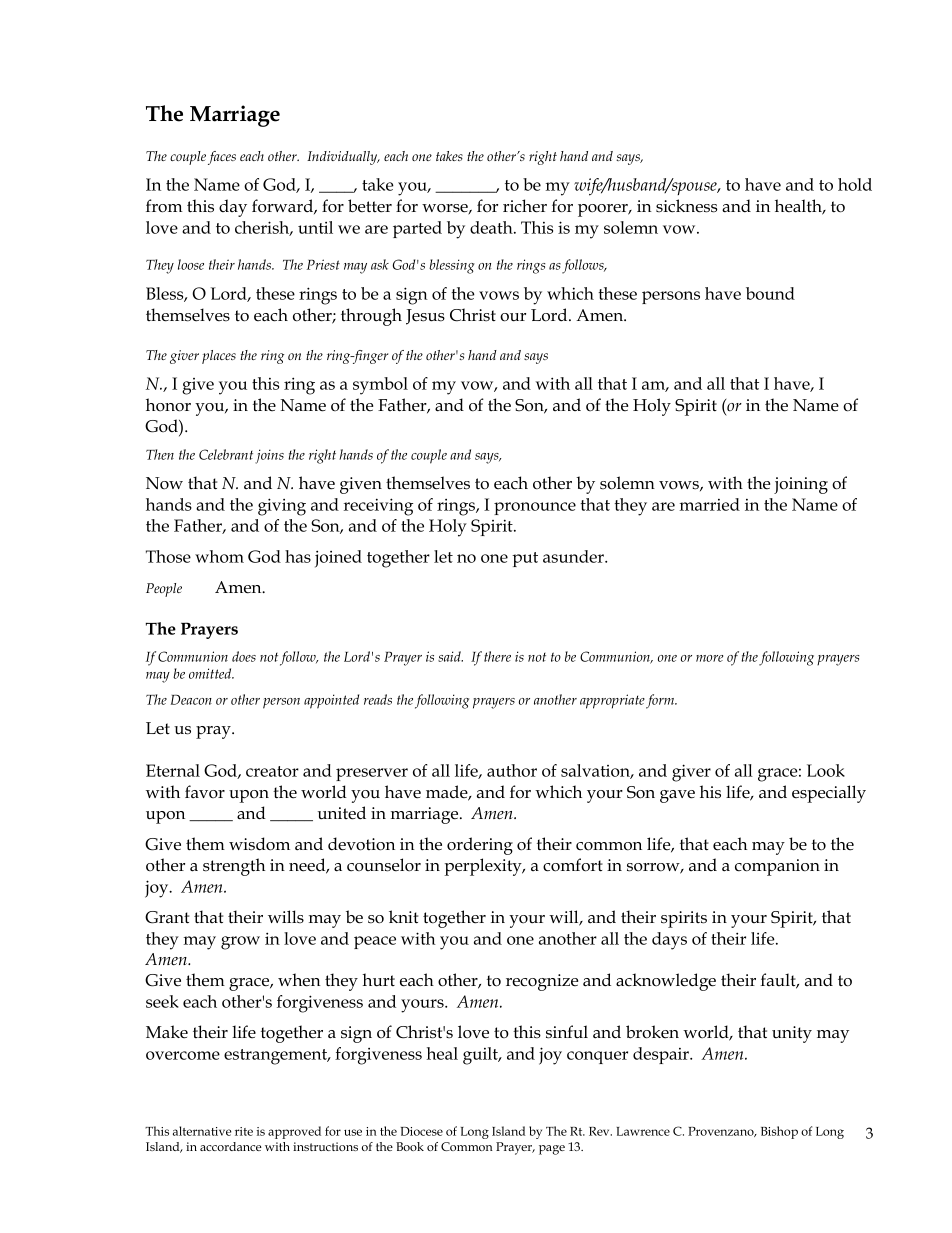 This image has height=1233, width=952. Describe the element at coordinates (552, 1150) in the image. I see `page` at that location.
